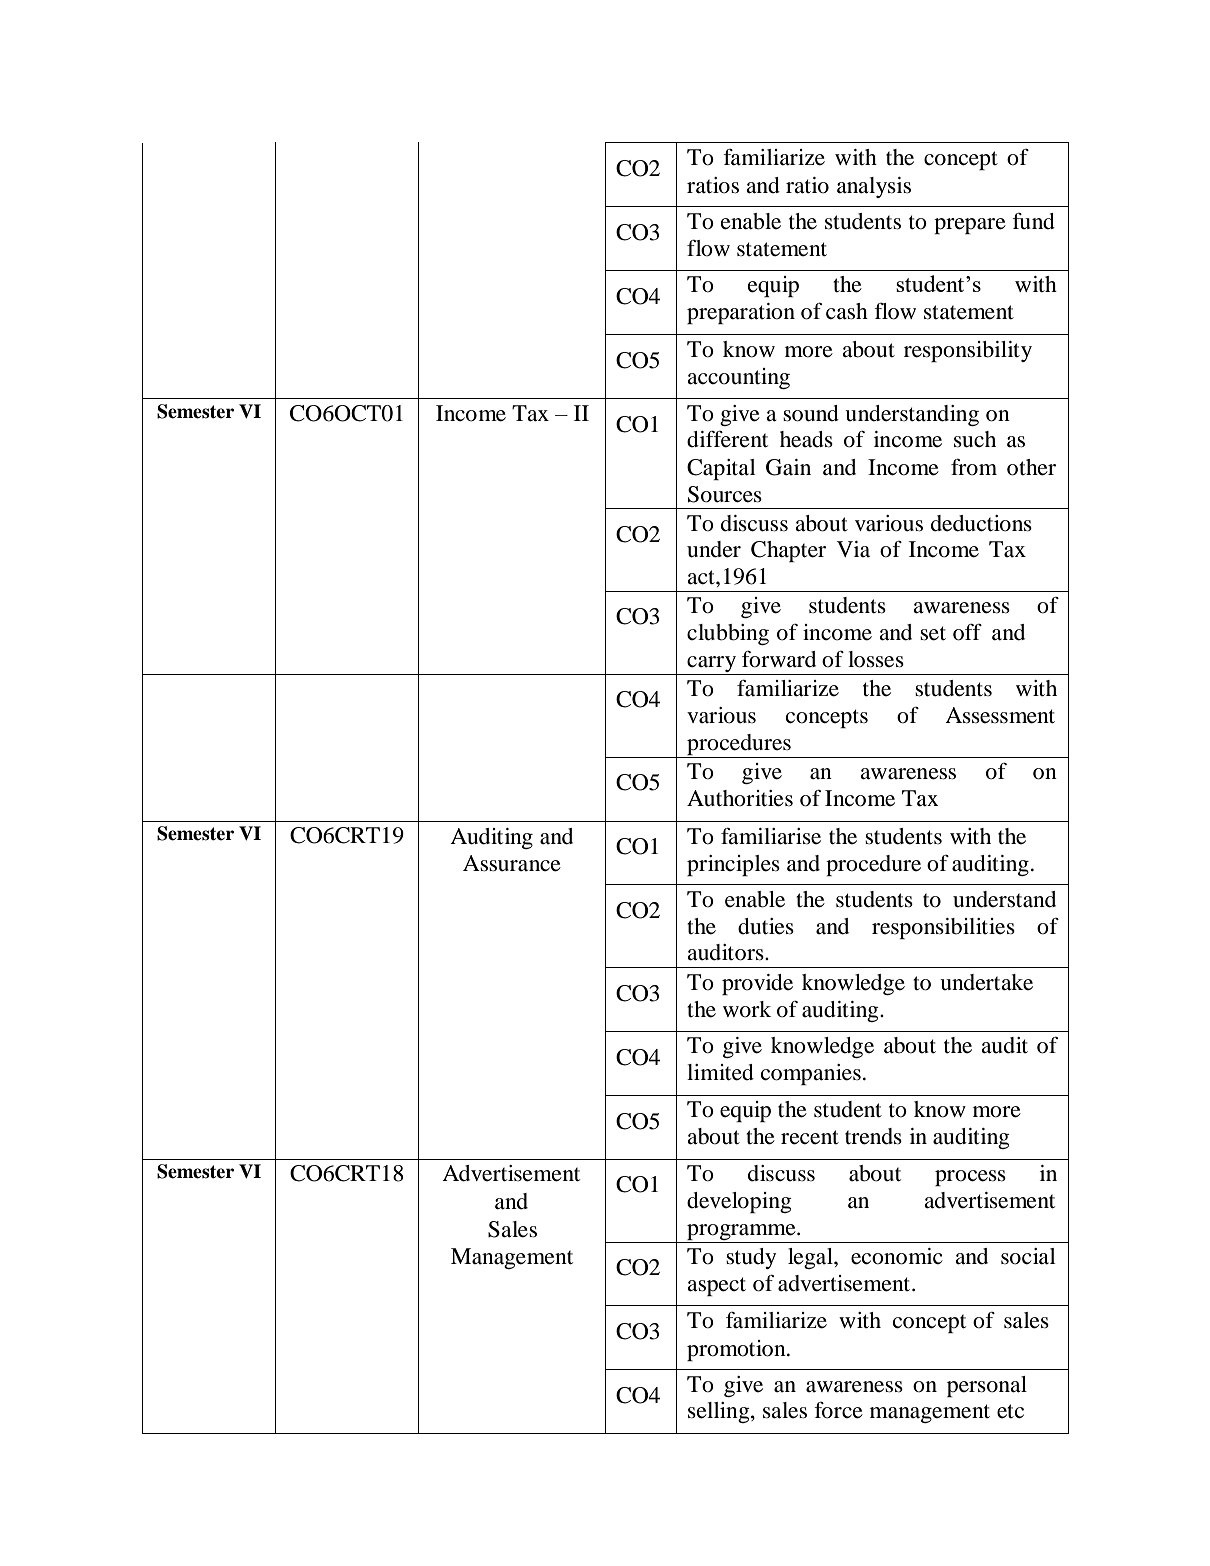 The width and height of the image is (1210, 1566). I want to click on selling, so click(720, 1412).
